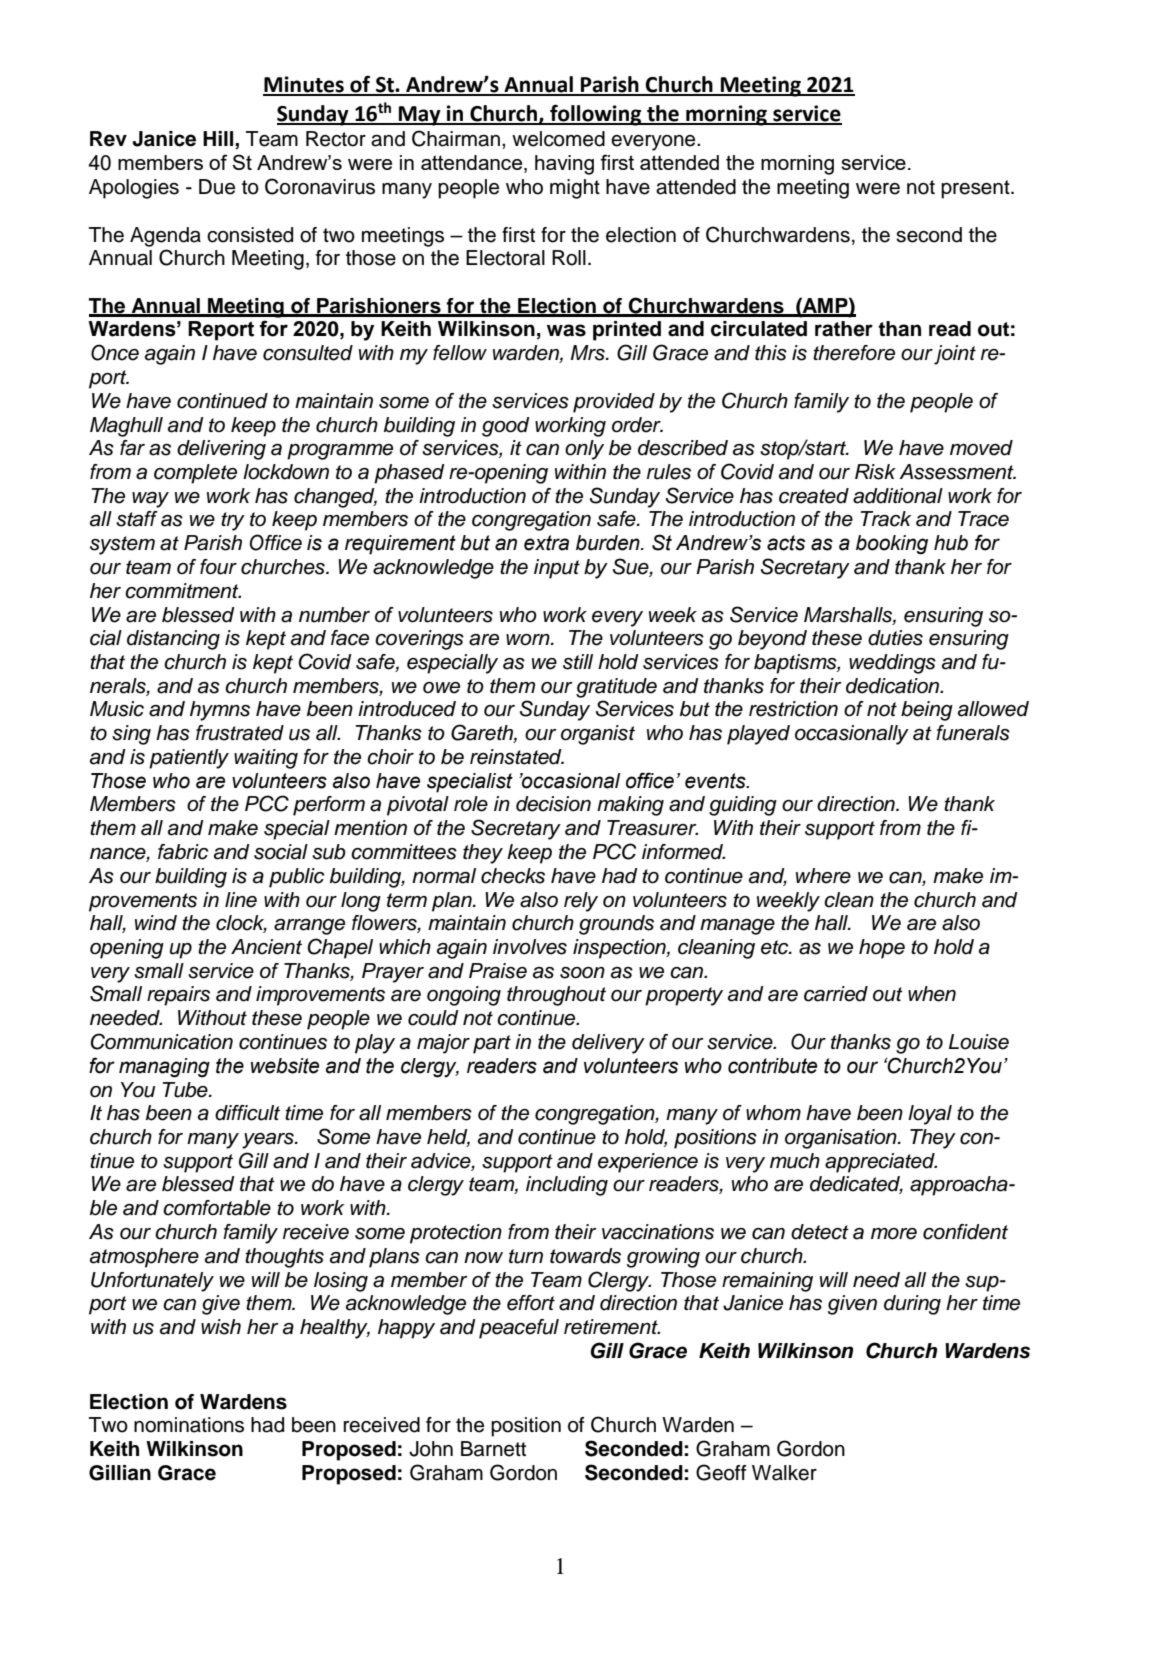  I want to click on Due, so click(217, 187).
